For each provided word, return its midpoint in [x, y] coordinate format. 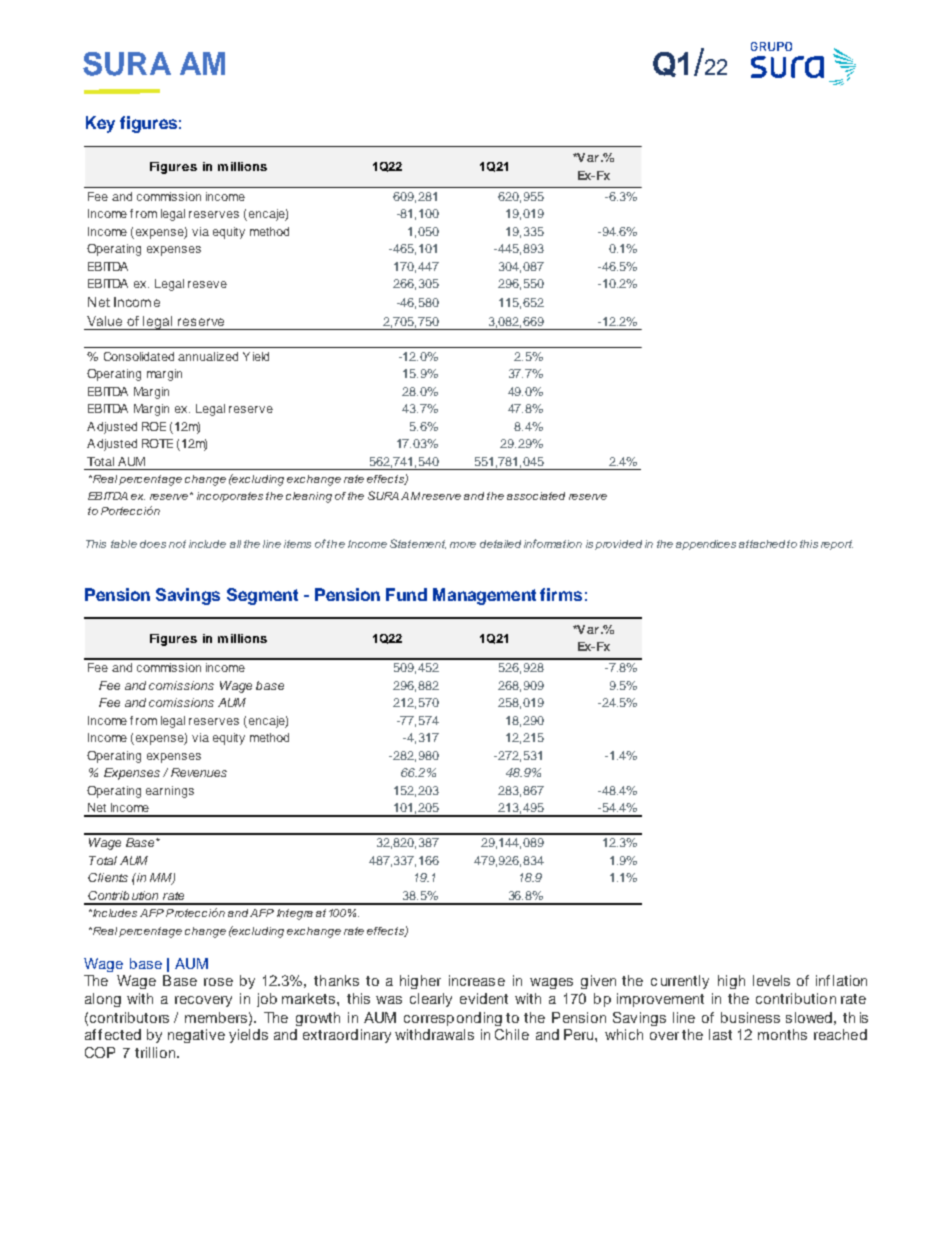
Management [484, 596]
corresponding [453, 1019]
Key [100, 124]
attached [762, 544]
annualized [208, 356]
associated [536, 496]
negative [196, 1036]
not [177, 544]
